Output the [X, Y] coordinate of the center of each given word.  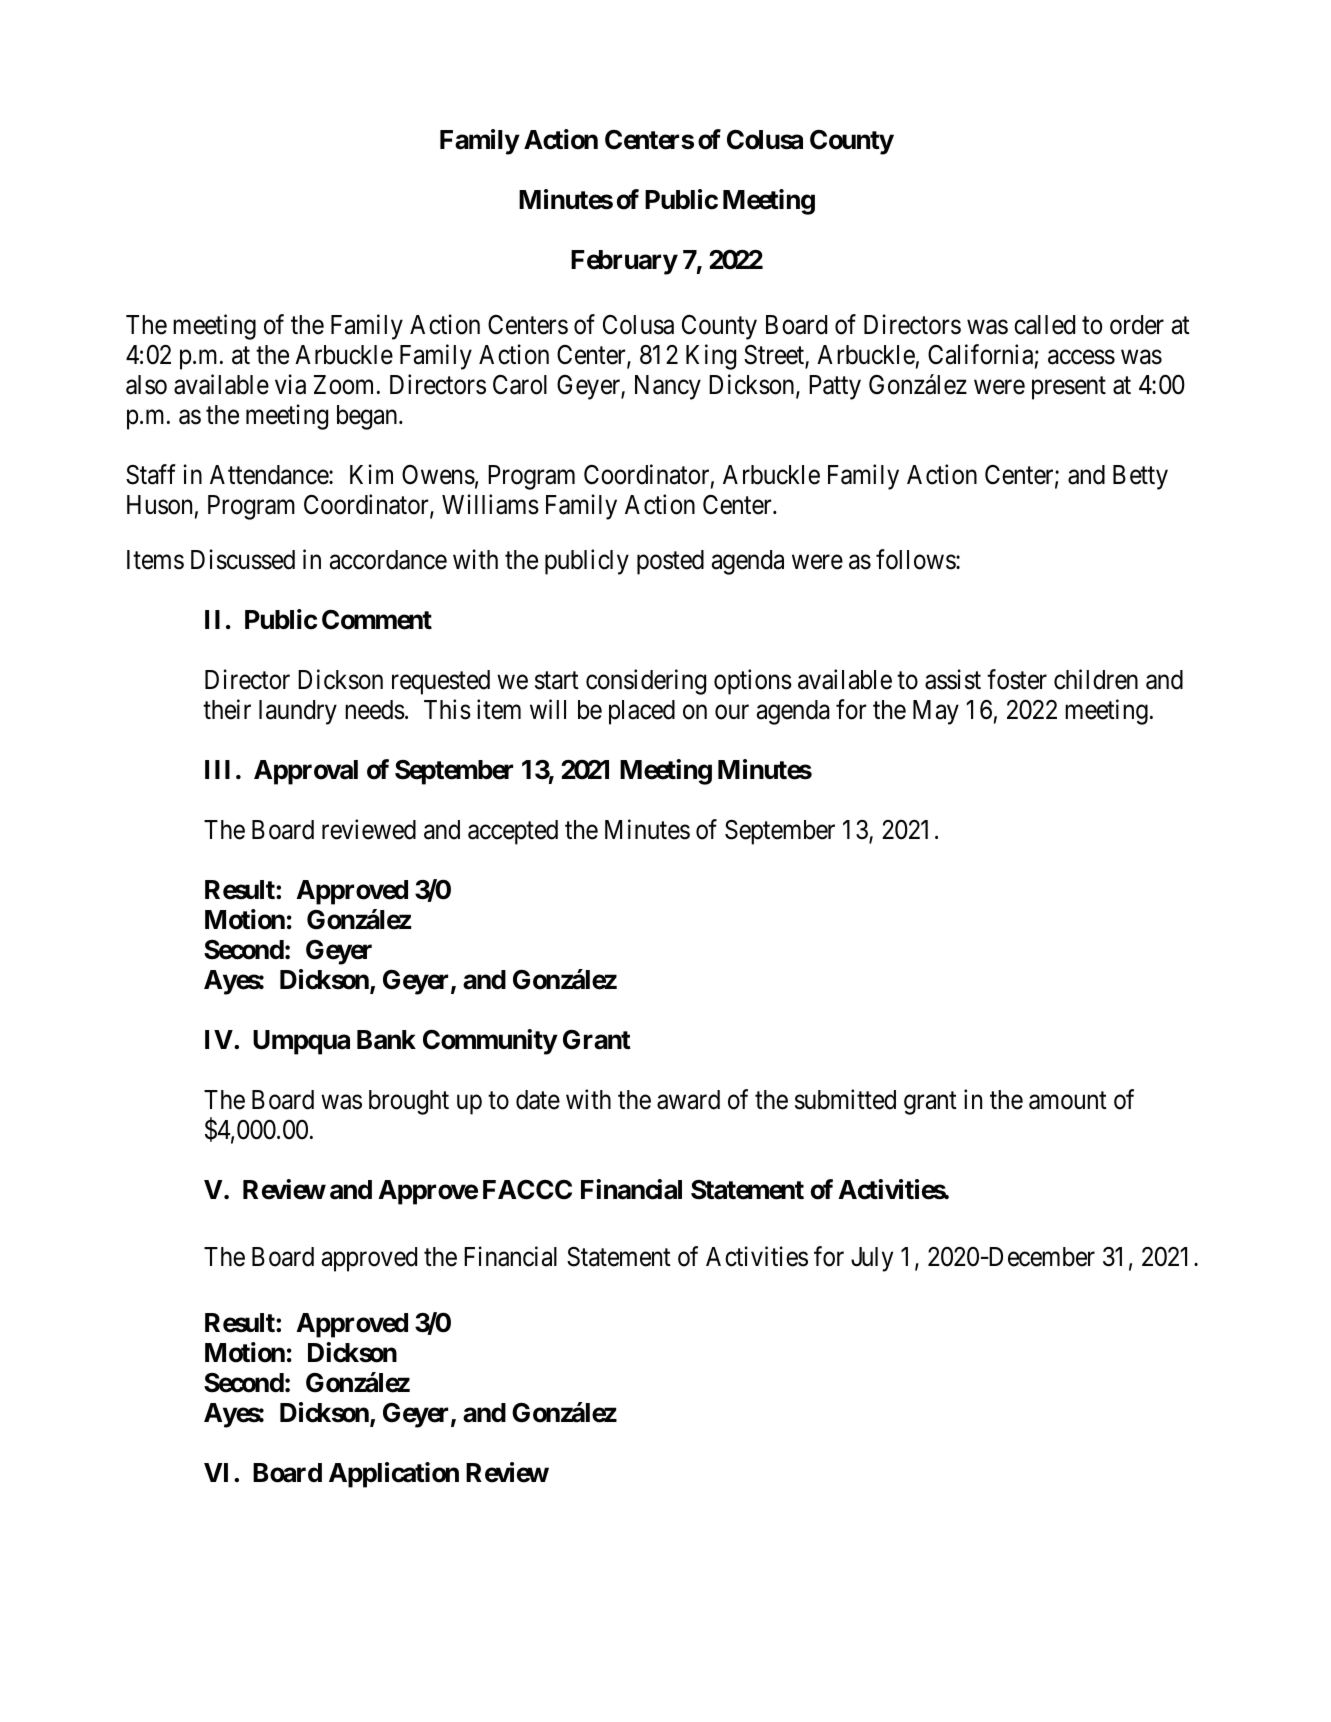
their [227, 709]
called [1044, 325]
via [290, 384]
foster [1017, 679]
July [872, 1259]
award [688, 1100]
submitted [845, 1100]
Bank [386, 1040]
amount [1068, 1101]
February [624, 262]
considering [646, 682]
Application [394, 1475]
